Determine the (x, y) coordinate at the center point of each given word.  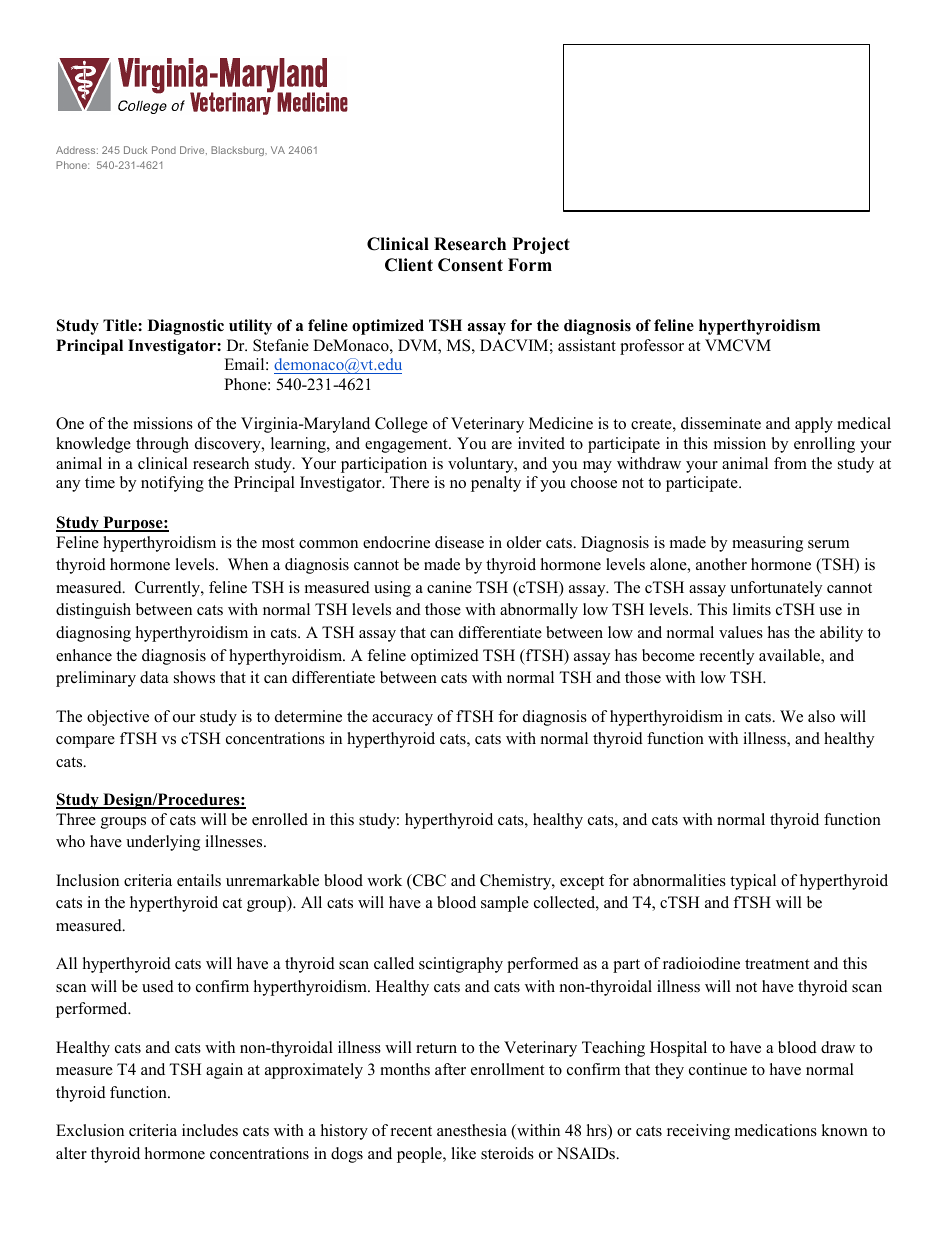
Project (541, 245)
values (741, 632)
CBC (428, 881)
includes (210, 1130)
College (401, 425)
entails (199, 880)
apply (814, 425)
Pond (164, 150)
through (162, 445)
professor (652, 347)
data (154, 677)
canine (449, 587)
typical (753, 882)
